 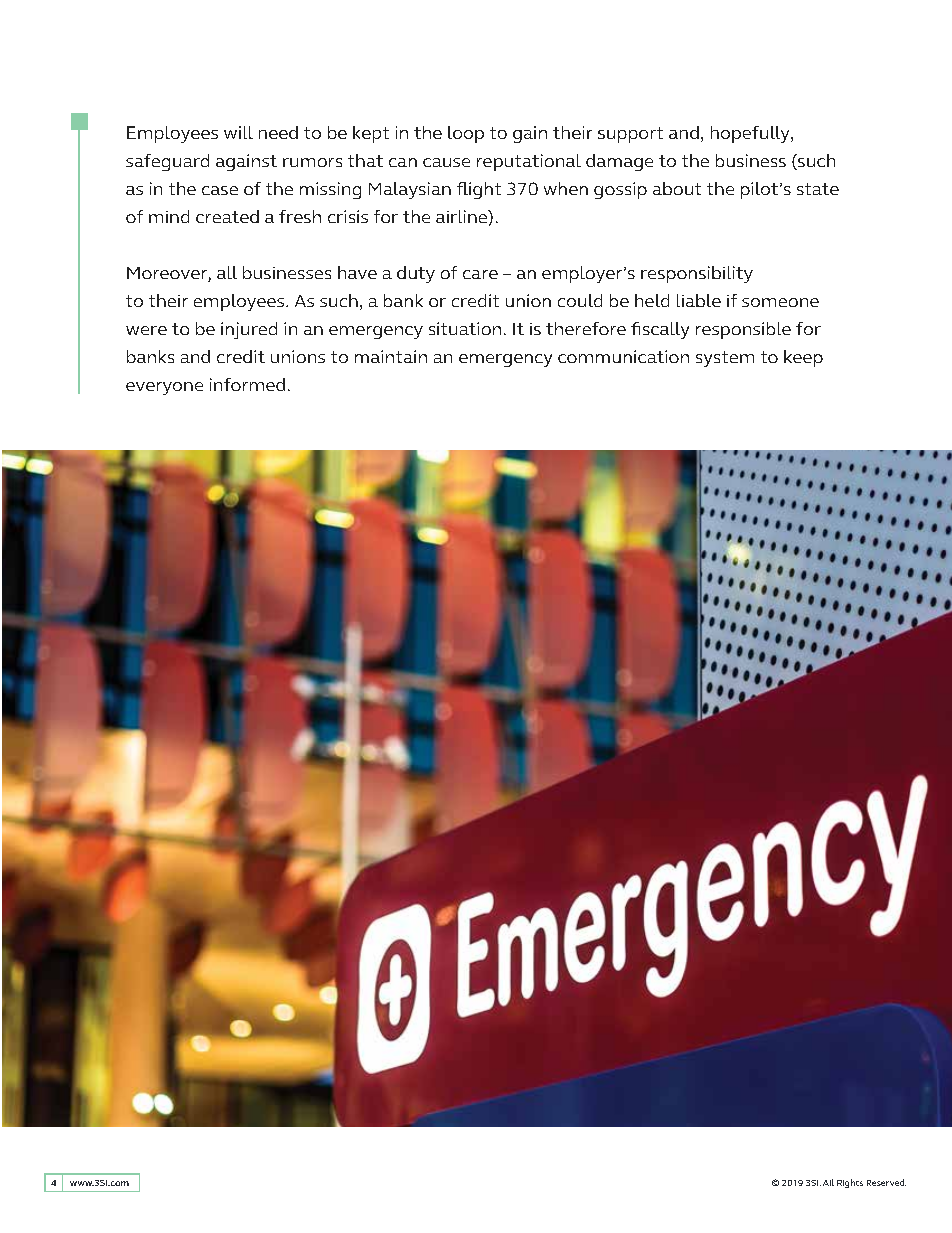 I want to click on Reserved, so click(x=886, y=1182).
